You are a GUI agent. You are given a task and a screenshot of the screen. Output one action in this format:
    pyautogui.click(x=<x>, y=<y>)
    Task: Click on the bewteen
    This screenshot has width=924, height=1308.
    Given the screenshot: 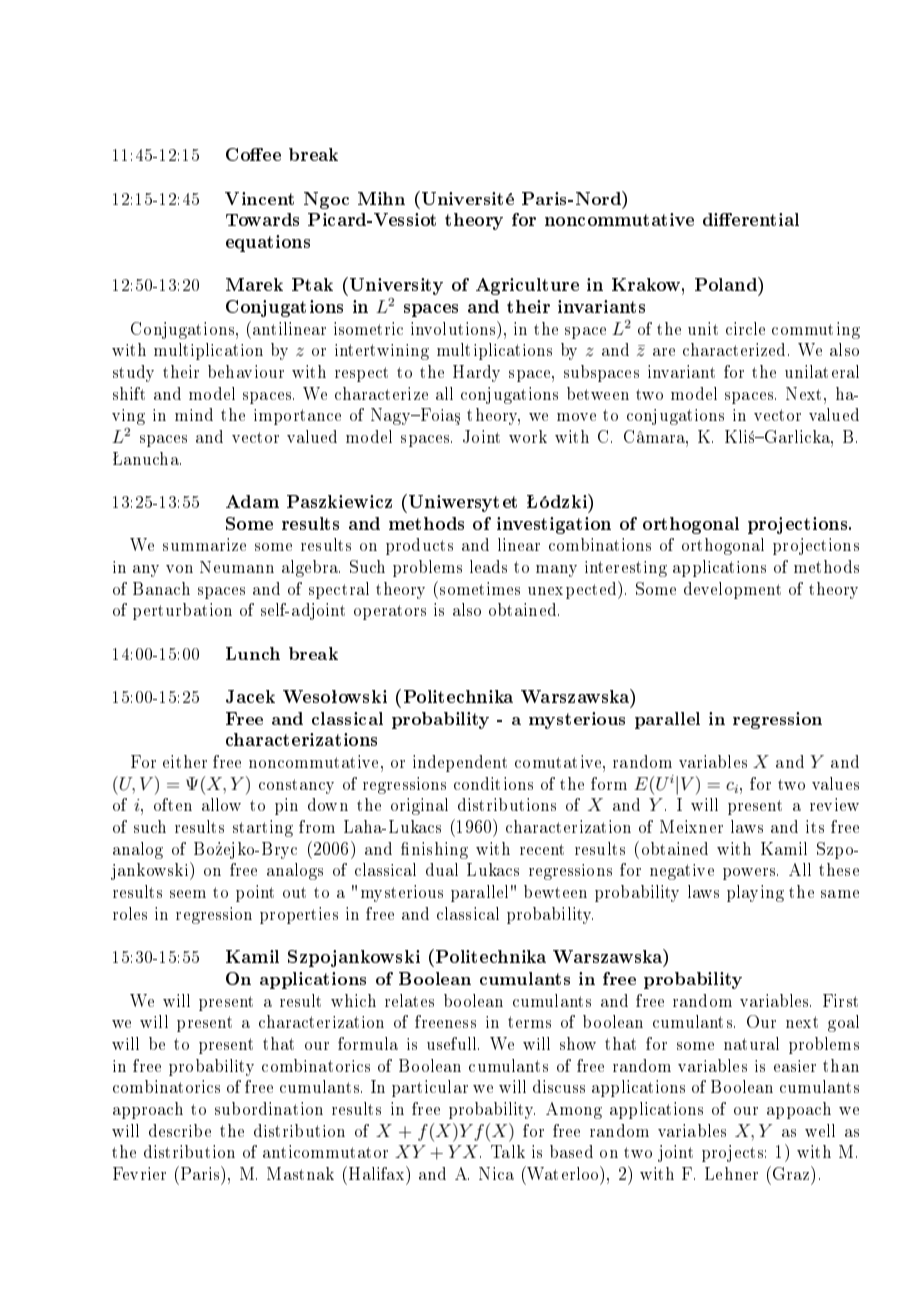 What is the action you would take?
    pyautogui.click(x=555, y=891)
